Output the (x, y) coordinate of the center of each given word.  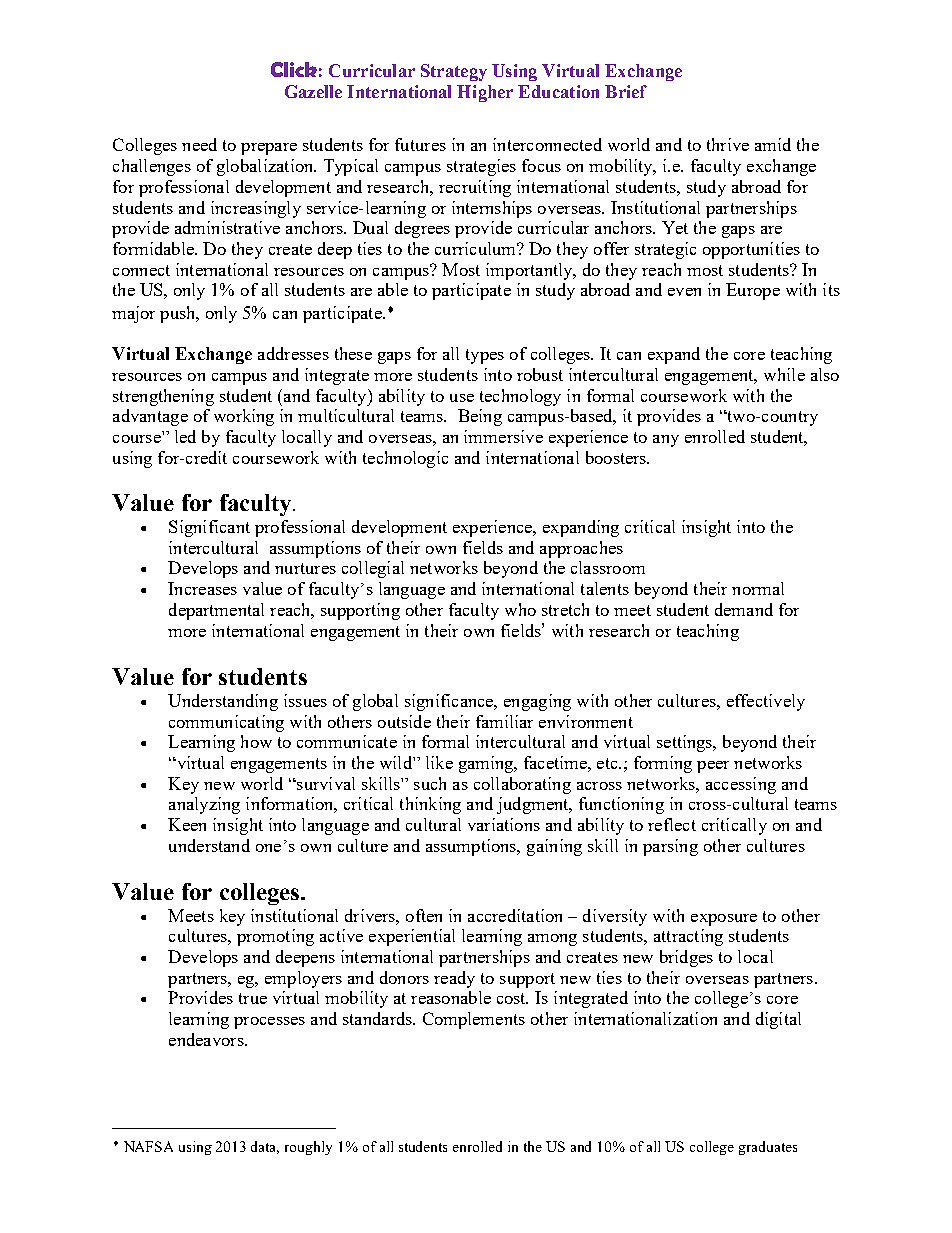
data (265, 1147)
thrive (728, 144)
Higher (485, 93)
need (199, 144)
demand (744, 609)
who (520, 609)
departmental (216, 611)
